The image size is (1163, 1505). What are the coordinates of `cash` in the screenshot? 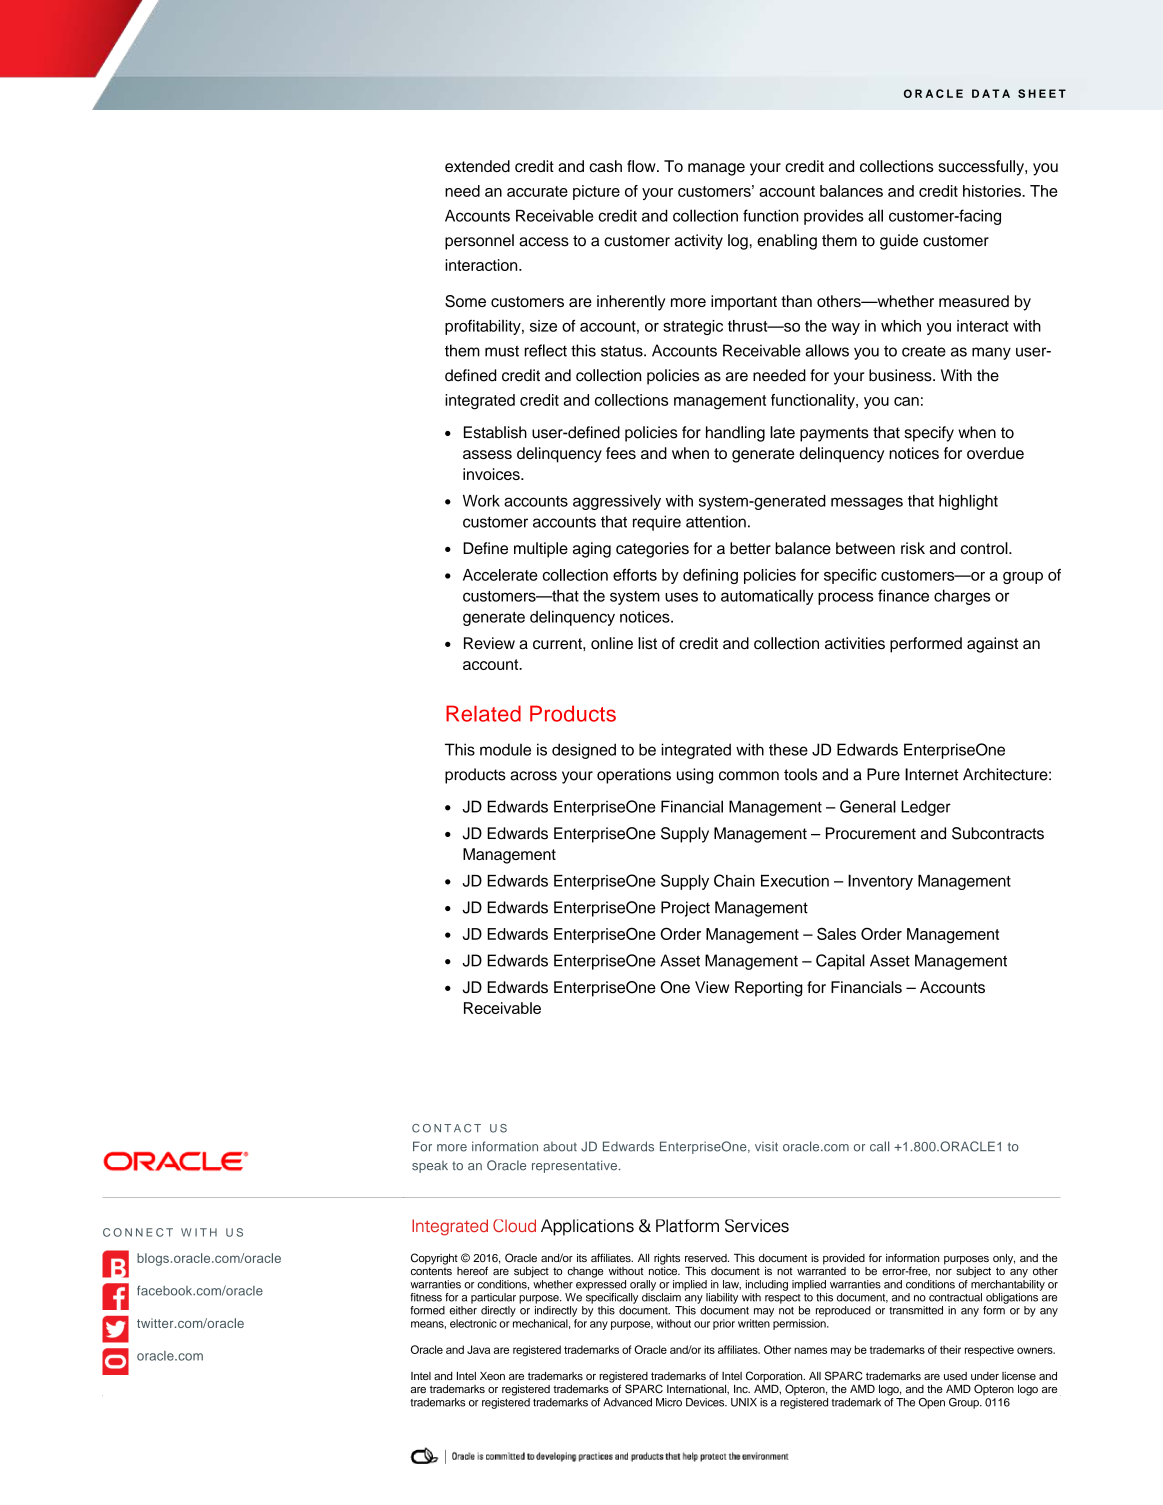 It's located at (605, 166).
